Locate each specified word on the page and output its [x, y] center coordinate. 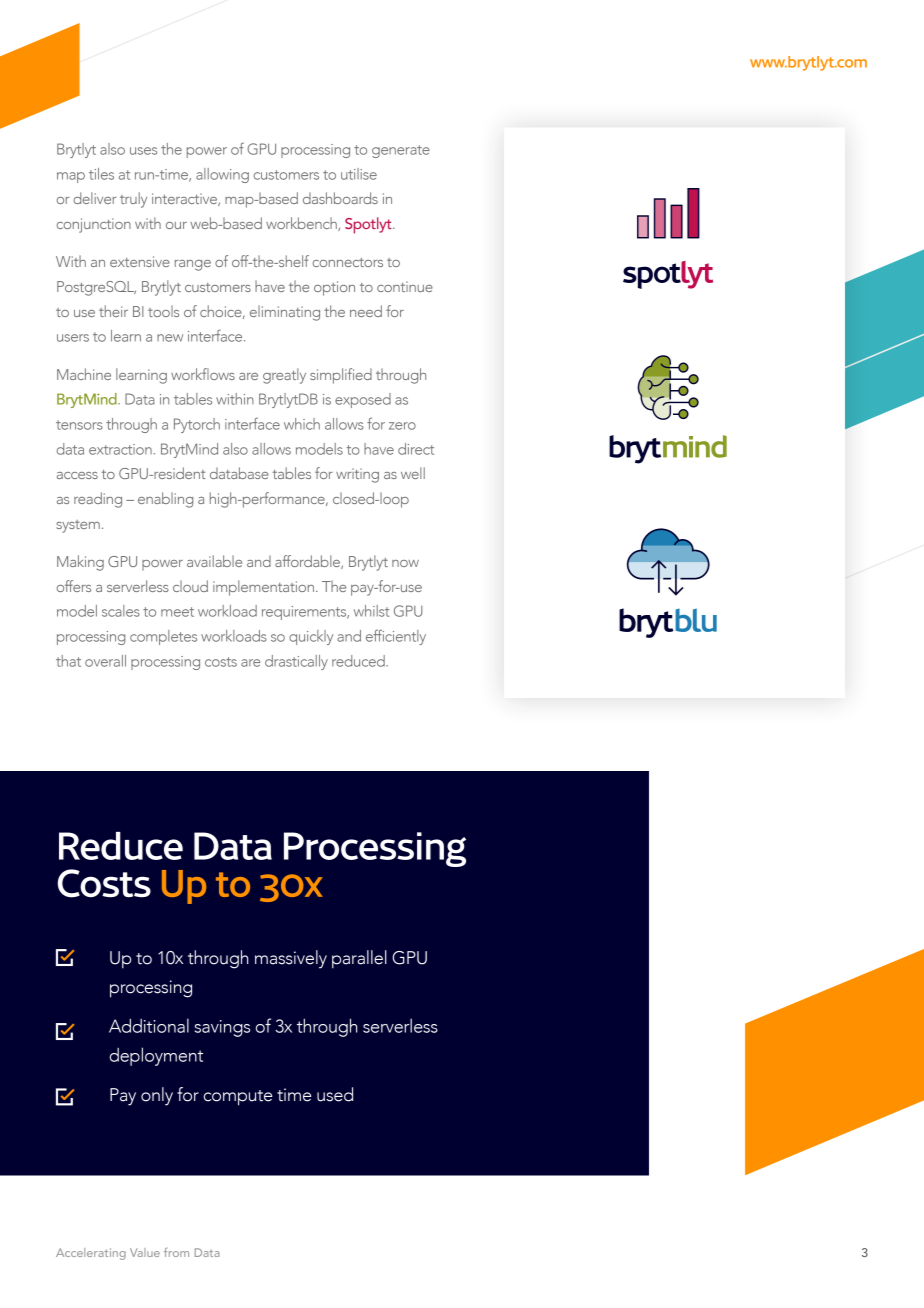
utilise [359, 174]
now [405, 563]
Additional [149, 1025]
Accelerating [91, 1254]
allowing [222, 175]
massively [291, 959]
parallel [359, 959]
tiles [101, 174]
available [214, 561]
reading [98, 500]
